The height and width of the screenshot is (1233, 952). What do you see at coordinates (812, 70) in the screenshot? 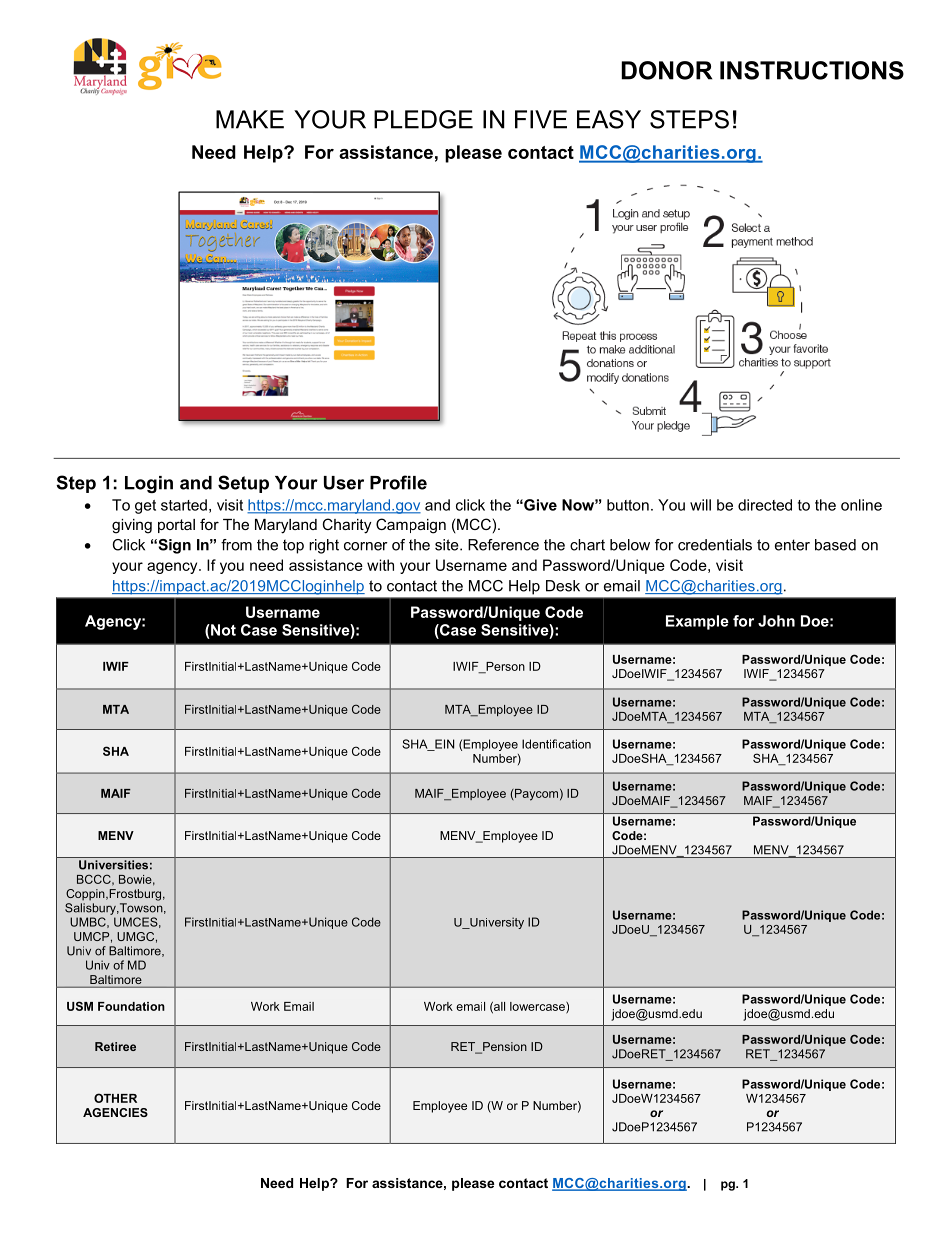
I see `INSTRUCTIONS` at bounding box center [812, 70].
